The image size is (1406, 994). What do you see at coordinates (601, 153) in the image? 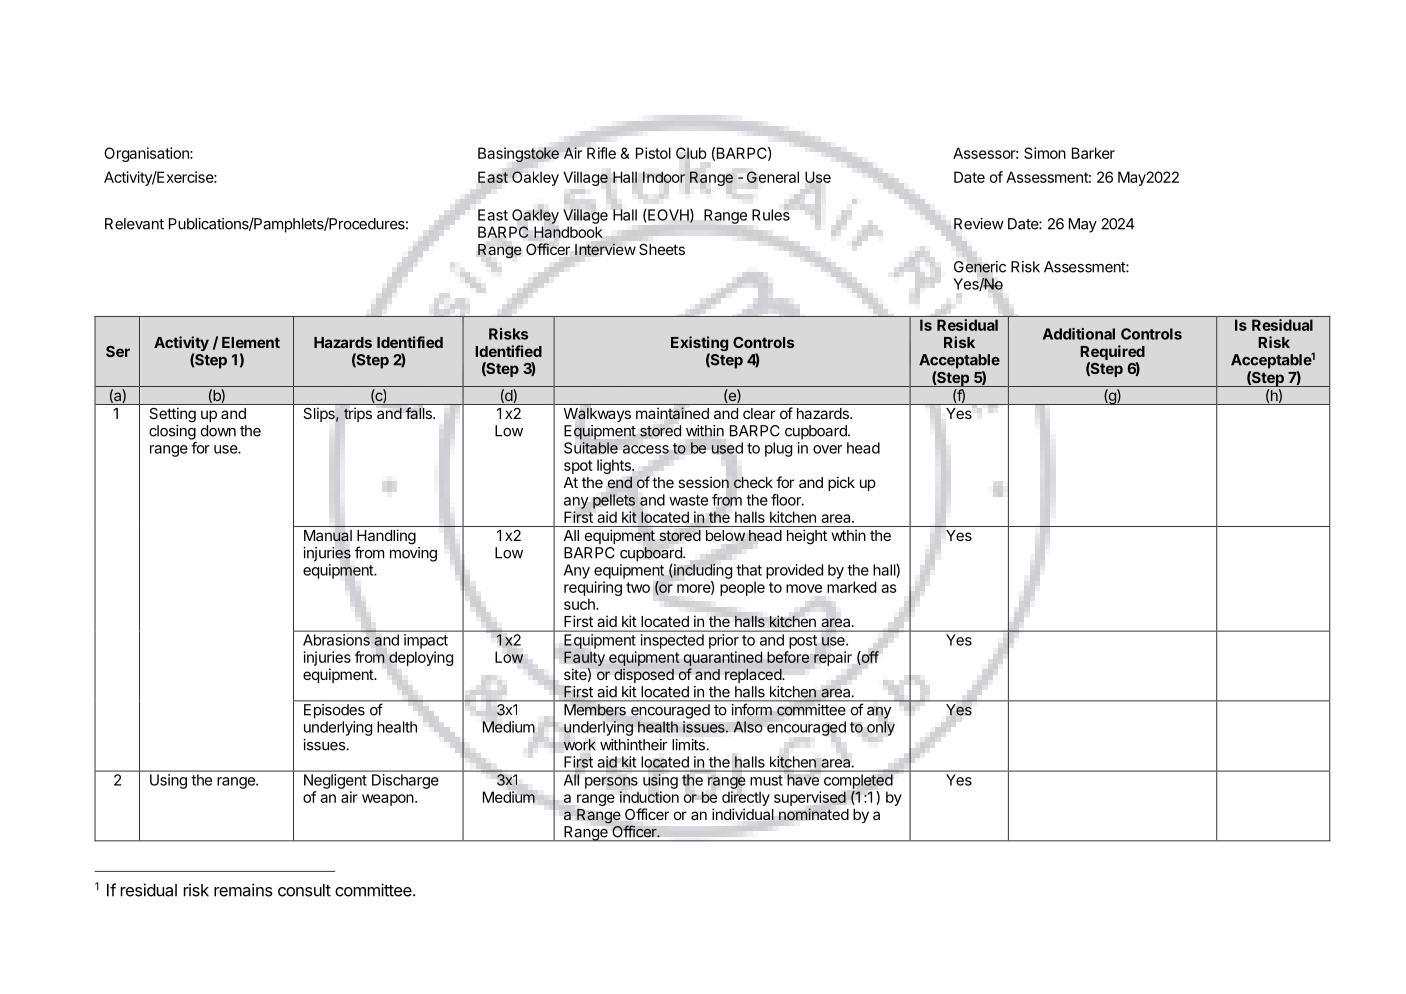
I see `Rifle` at bounding box center [601, 153].
